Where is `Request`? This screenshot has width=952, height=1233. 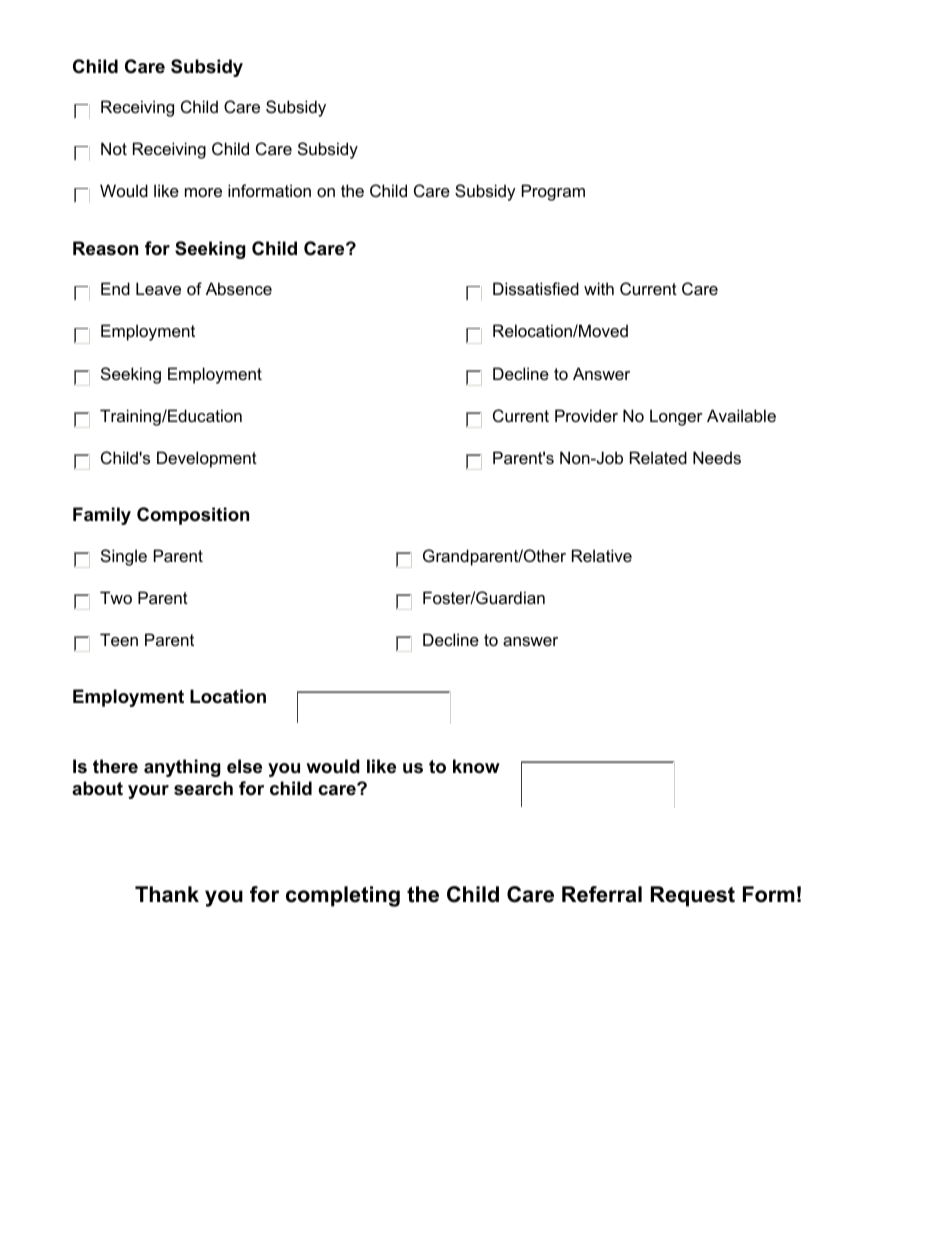 Request is located at coordinates (693, 896).
